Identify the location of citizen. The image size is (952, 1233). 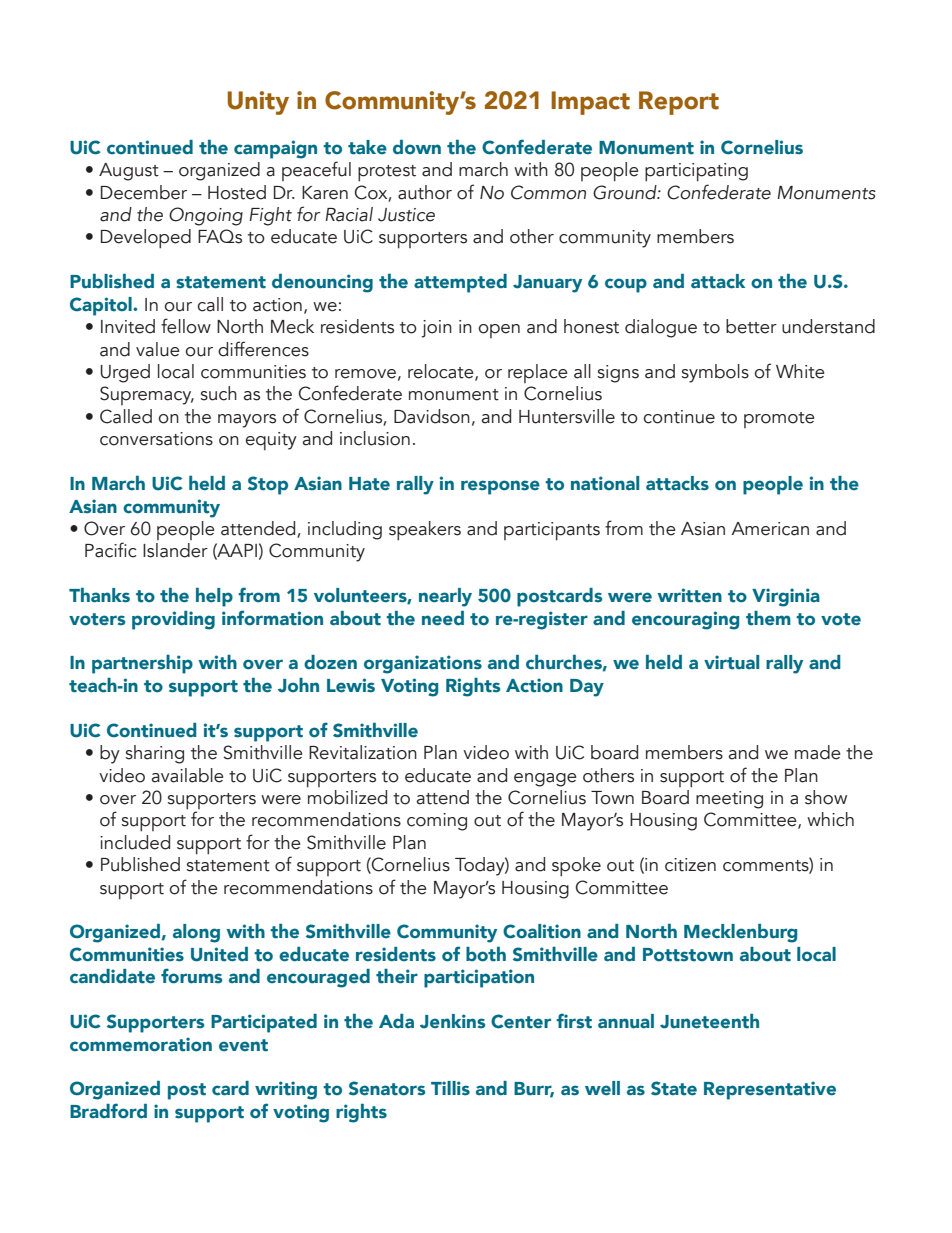
(690, 865).
